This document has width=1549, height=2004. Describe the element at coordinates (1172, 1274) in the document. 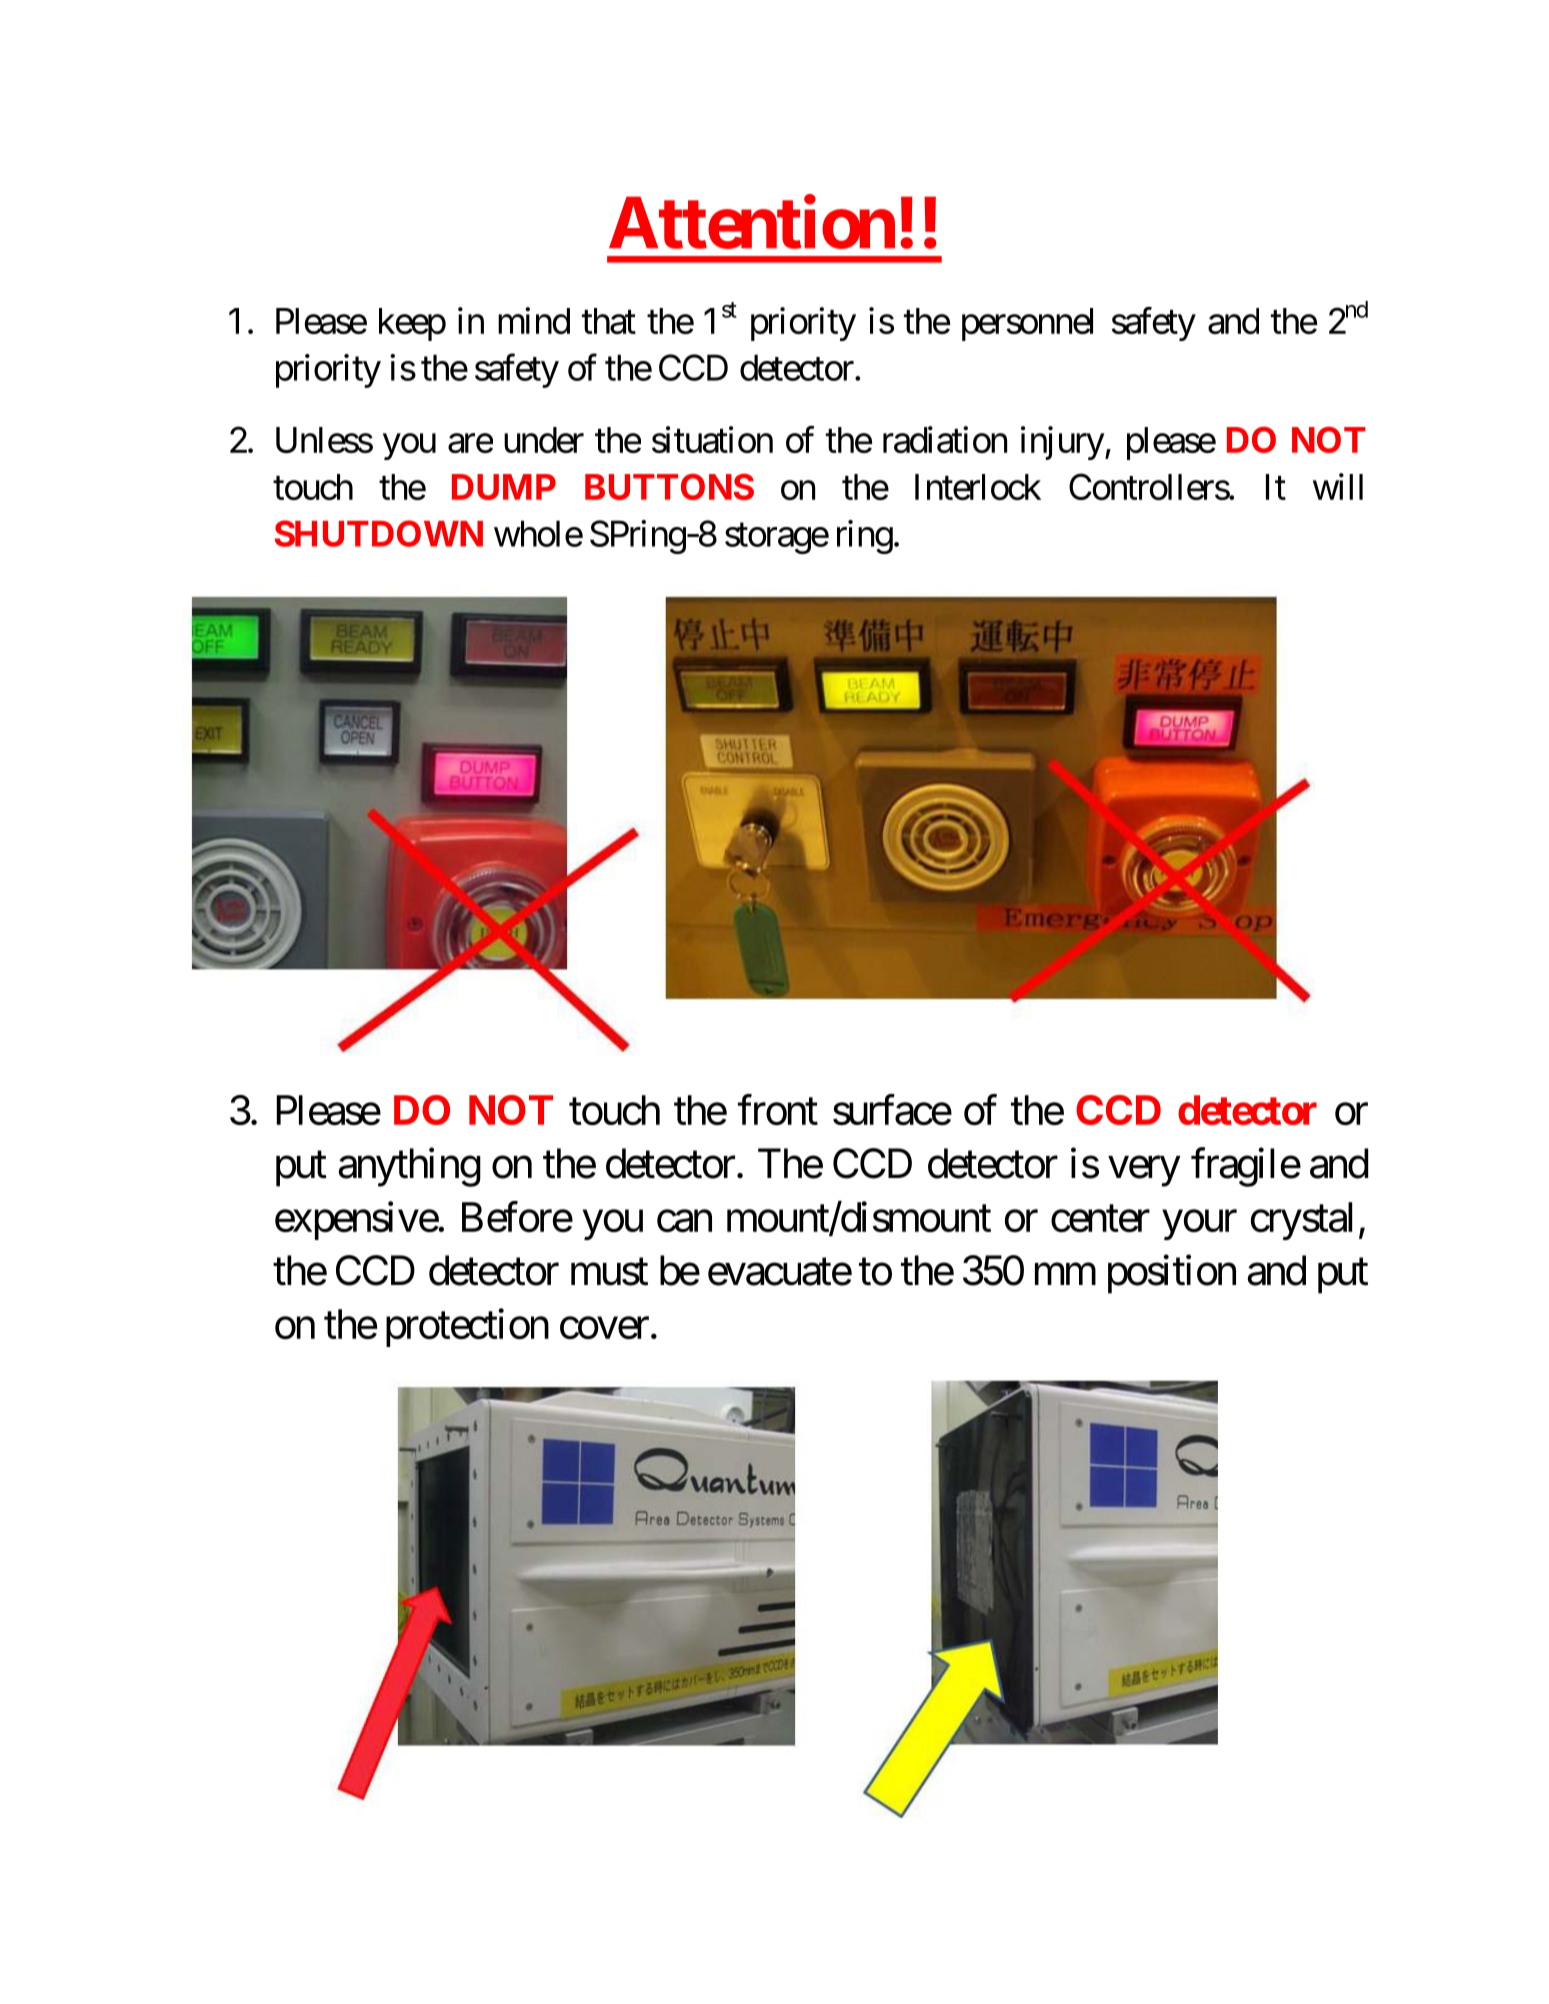

I see `position` at that location.
